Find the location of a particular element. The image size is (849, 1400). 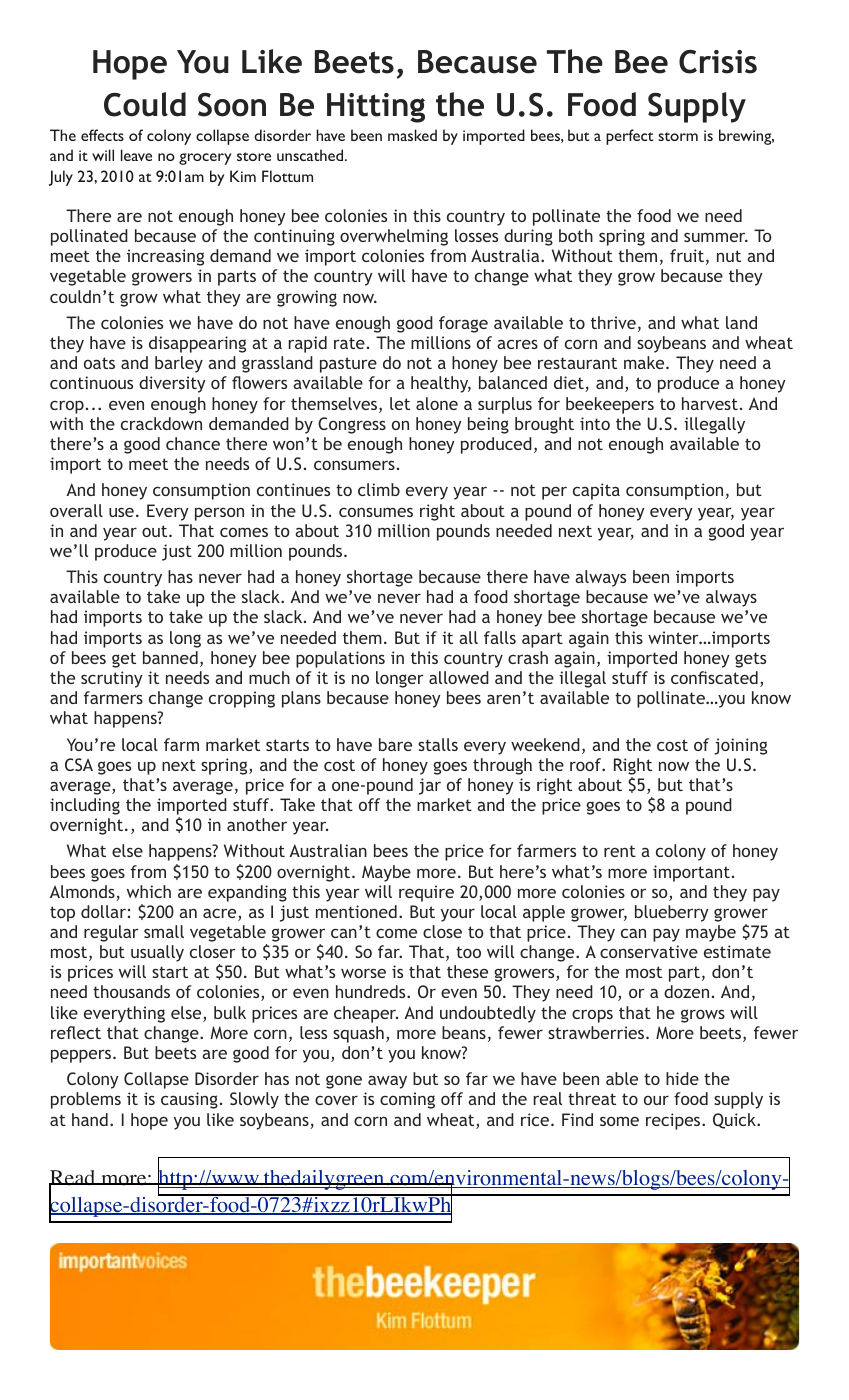

coming is located at coordinates (407, 1100).
